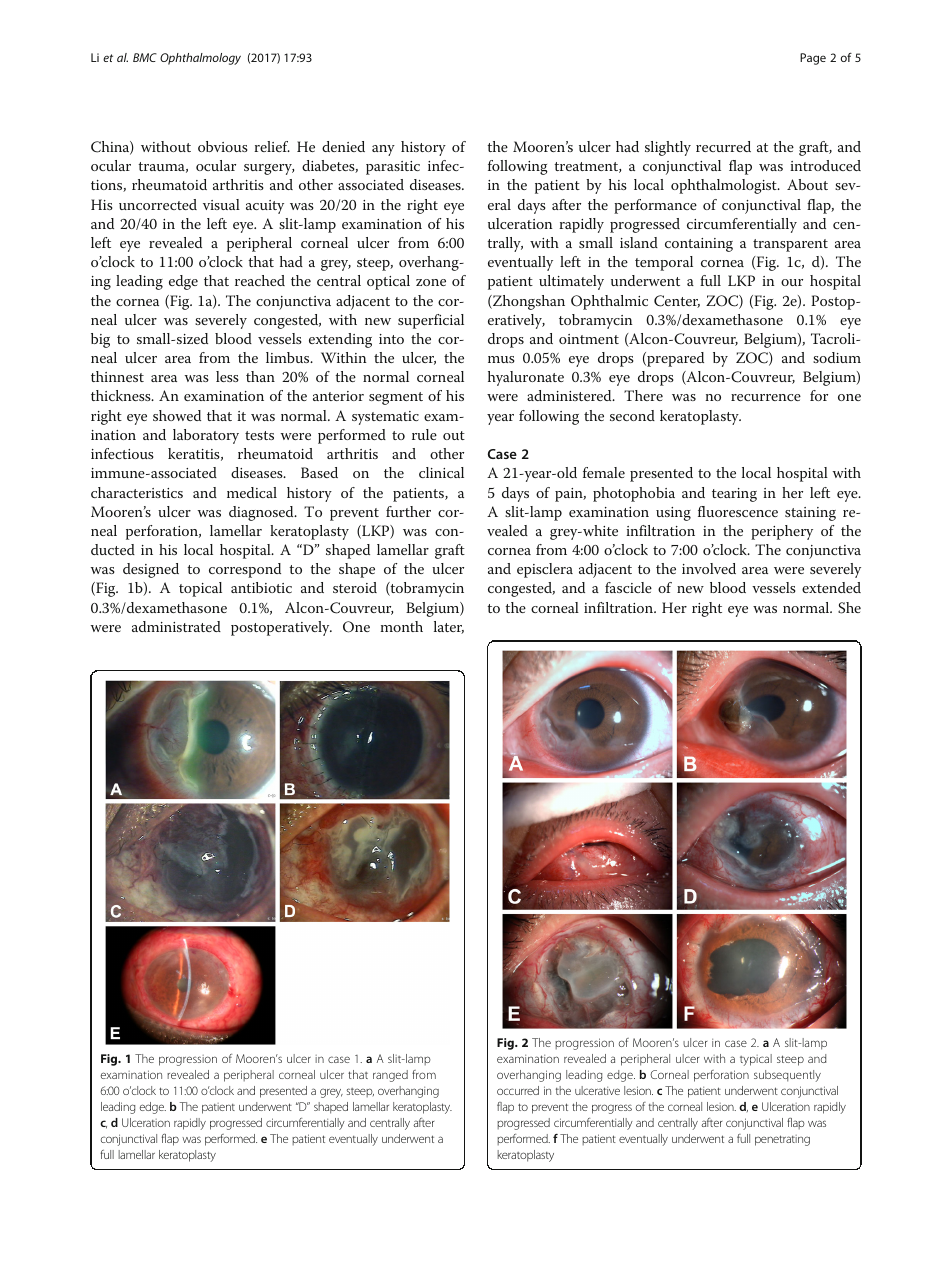 The width and height of the screenshot is (952, 1265). Describe the element at coordinates (200, 589) in the screenshot. I see `topical` at that location.
